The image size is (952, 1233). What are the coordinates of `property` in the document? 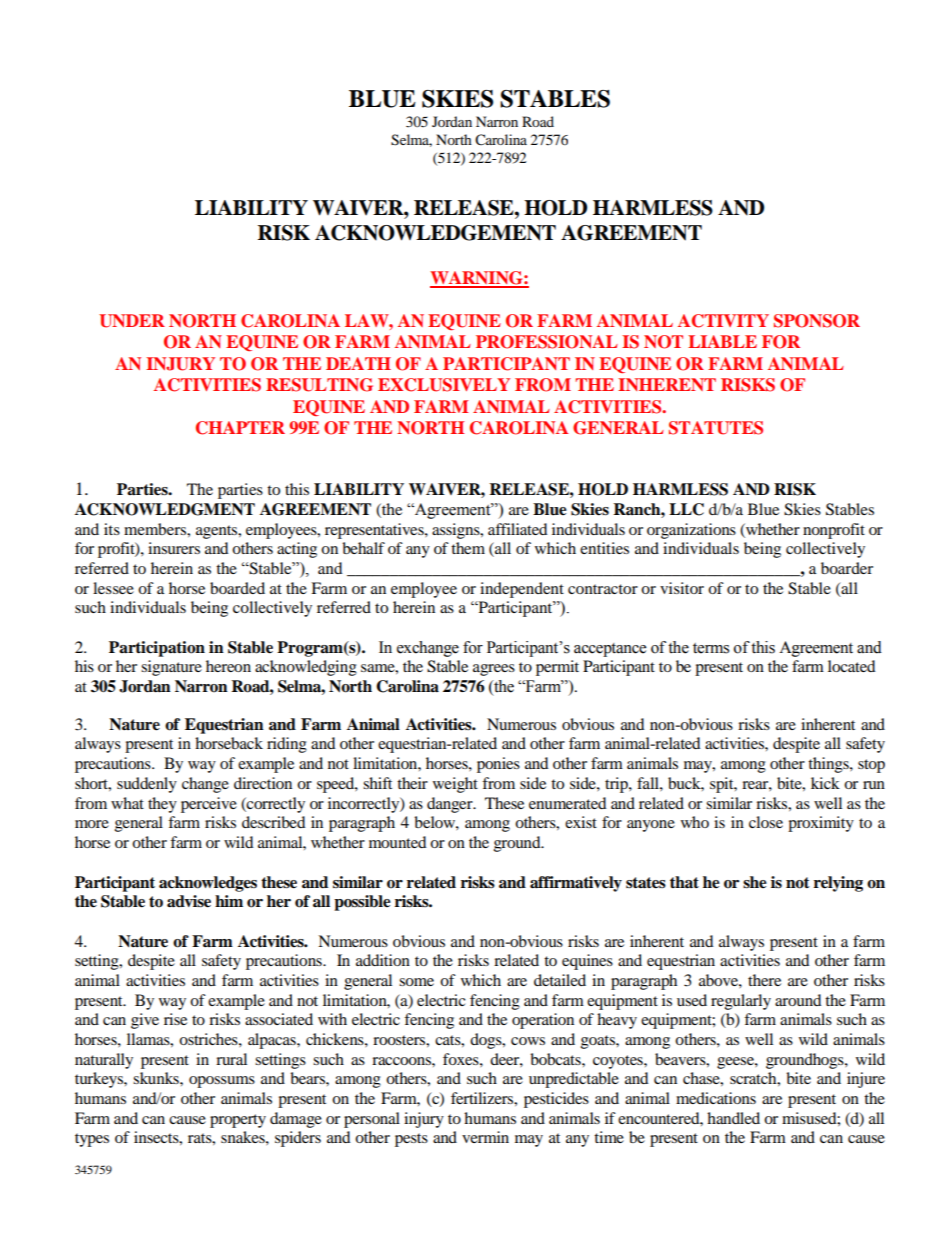 It's located at (238, 1121).
